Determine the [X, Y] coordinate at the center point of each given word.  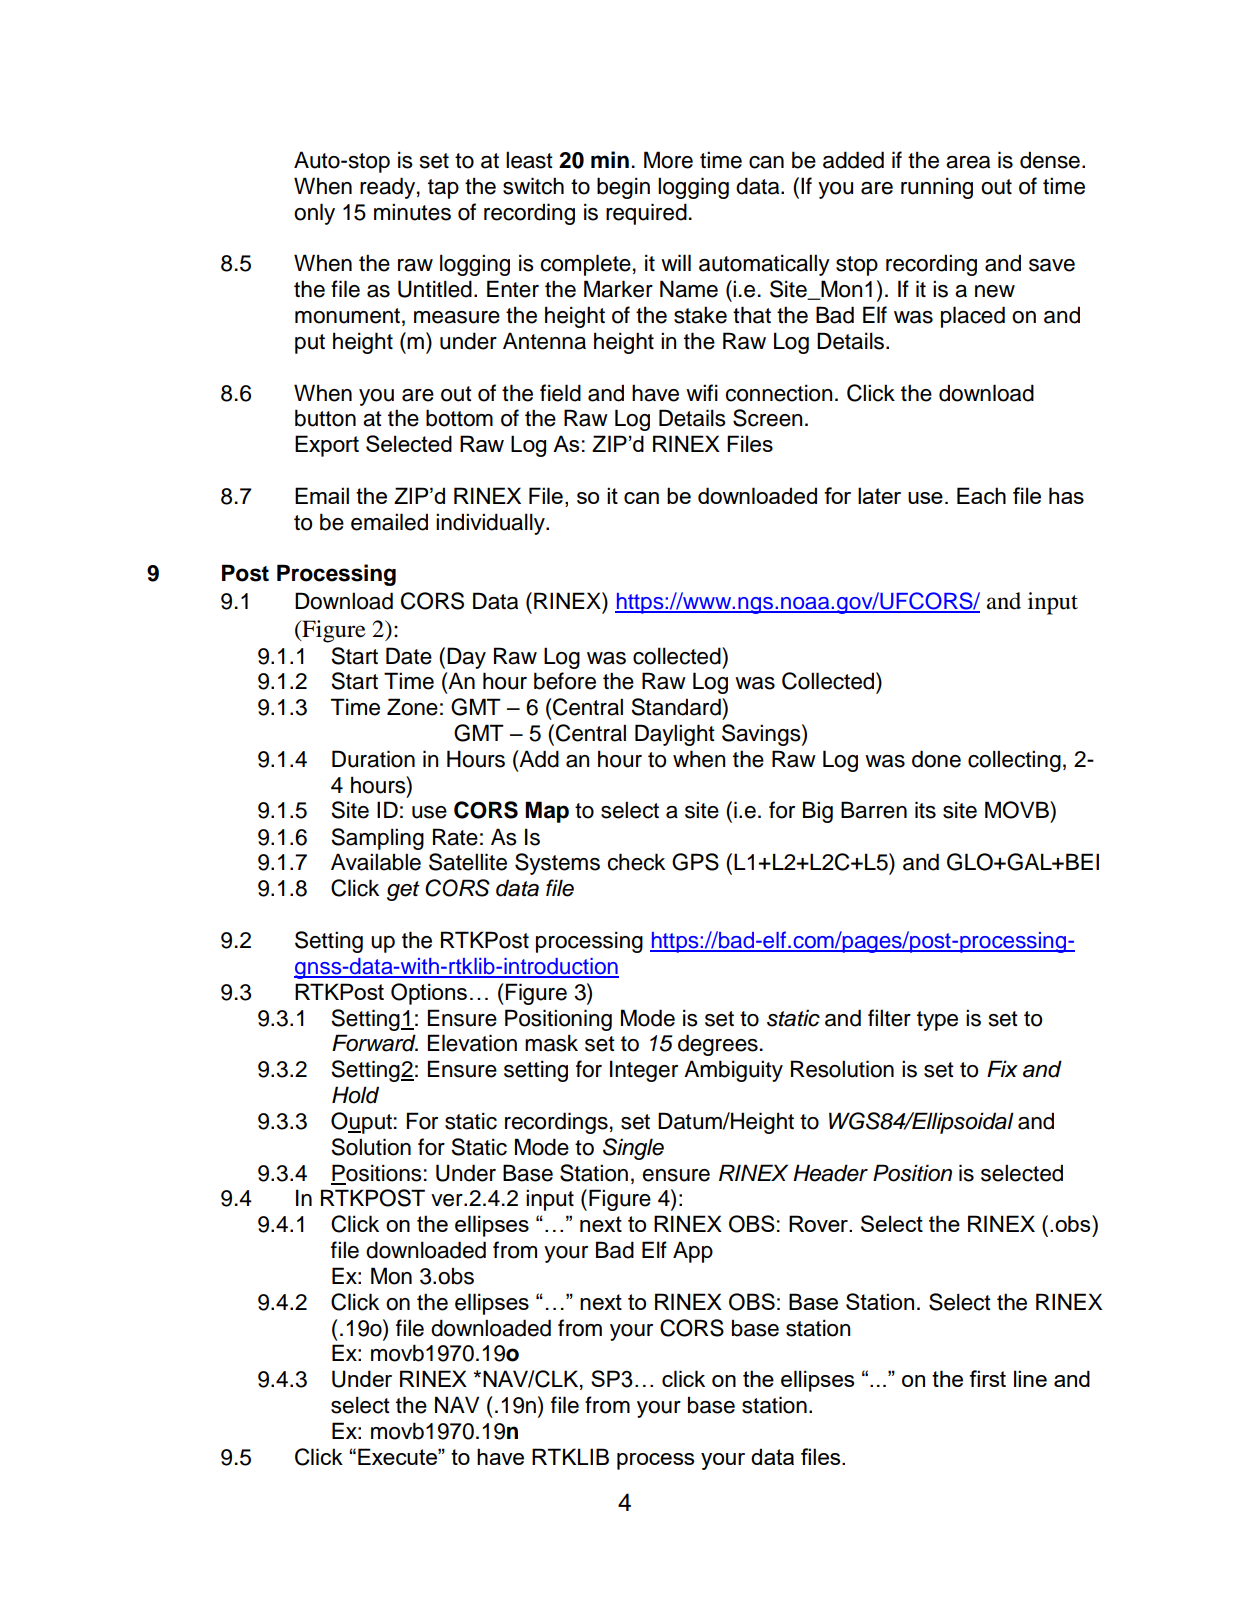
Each [981, 495]
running [937, 188]
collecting [1014, 761]
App [693, 1252]
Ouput [361, 1123]
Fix [1002, 1068]
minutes [412, 212]
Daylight [675, 735]
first [987, 1378]
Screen [768, 418]
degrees [718, 1045]
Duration [373, 759]
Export [327, 446]
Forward [375, 1043]
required [646, 214]
